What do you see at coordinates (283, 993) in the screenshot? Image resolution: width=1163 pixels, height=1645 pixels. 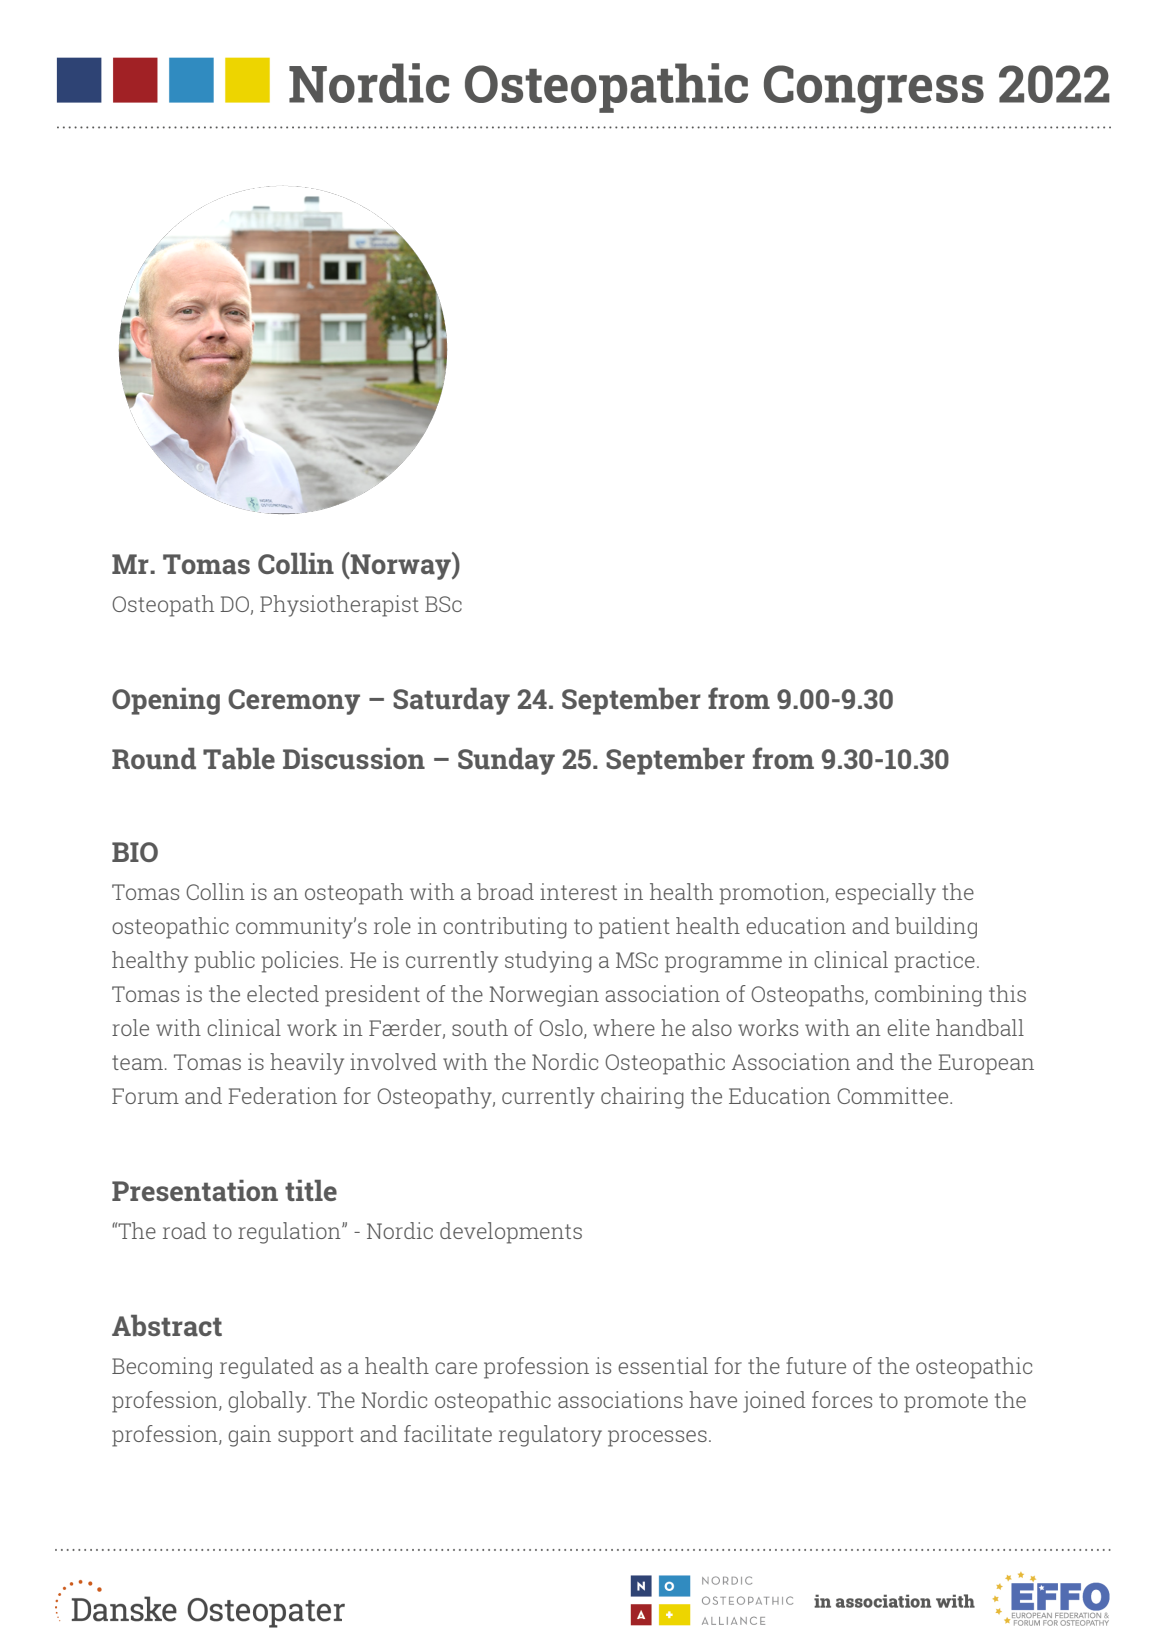 I see `elected` at bounding box center [283, 993].
